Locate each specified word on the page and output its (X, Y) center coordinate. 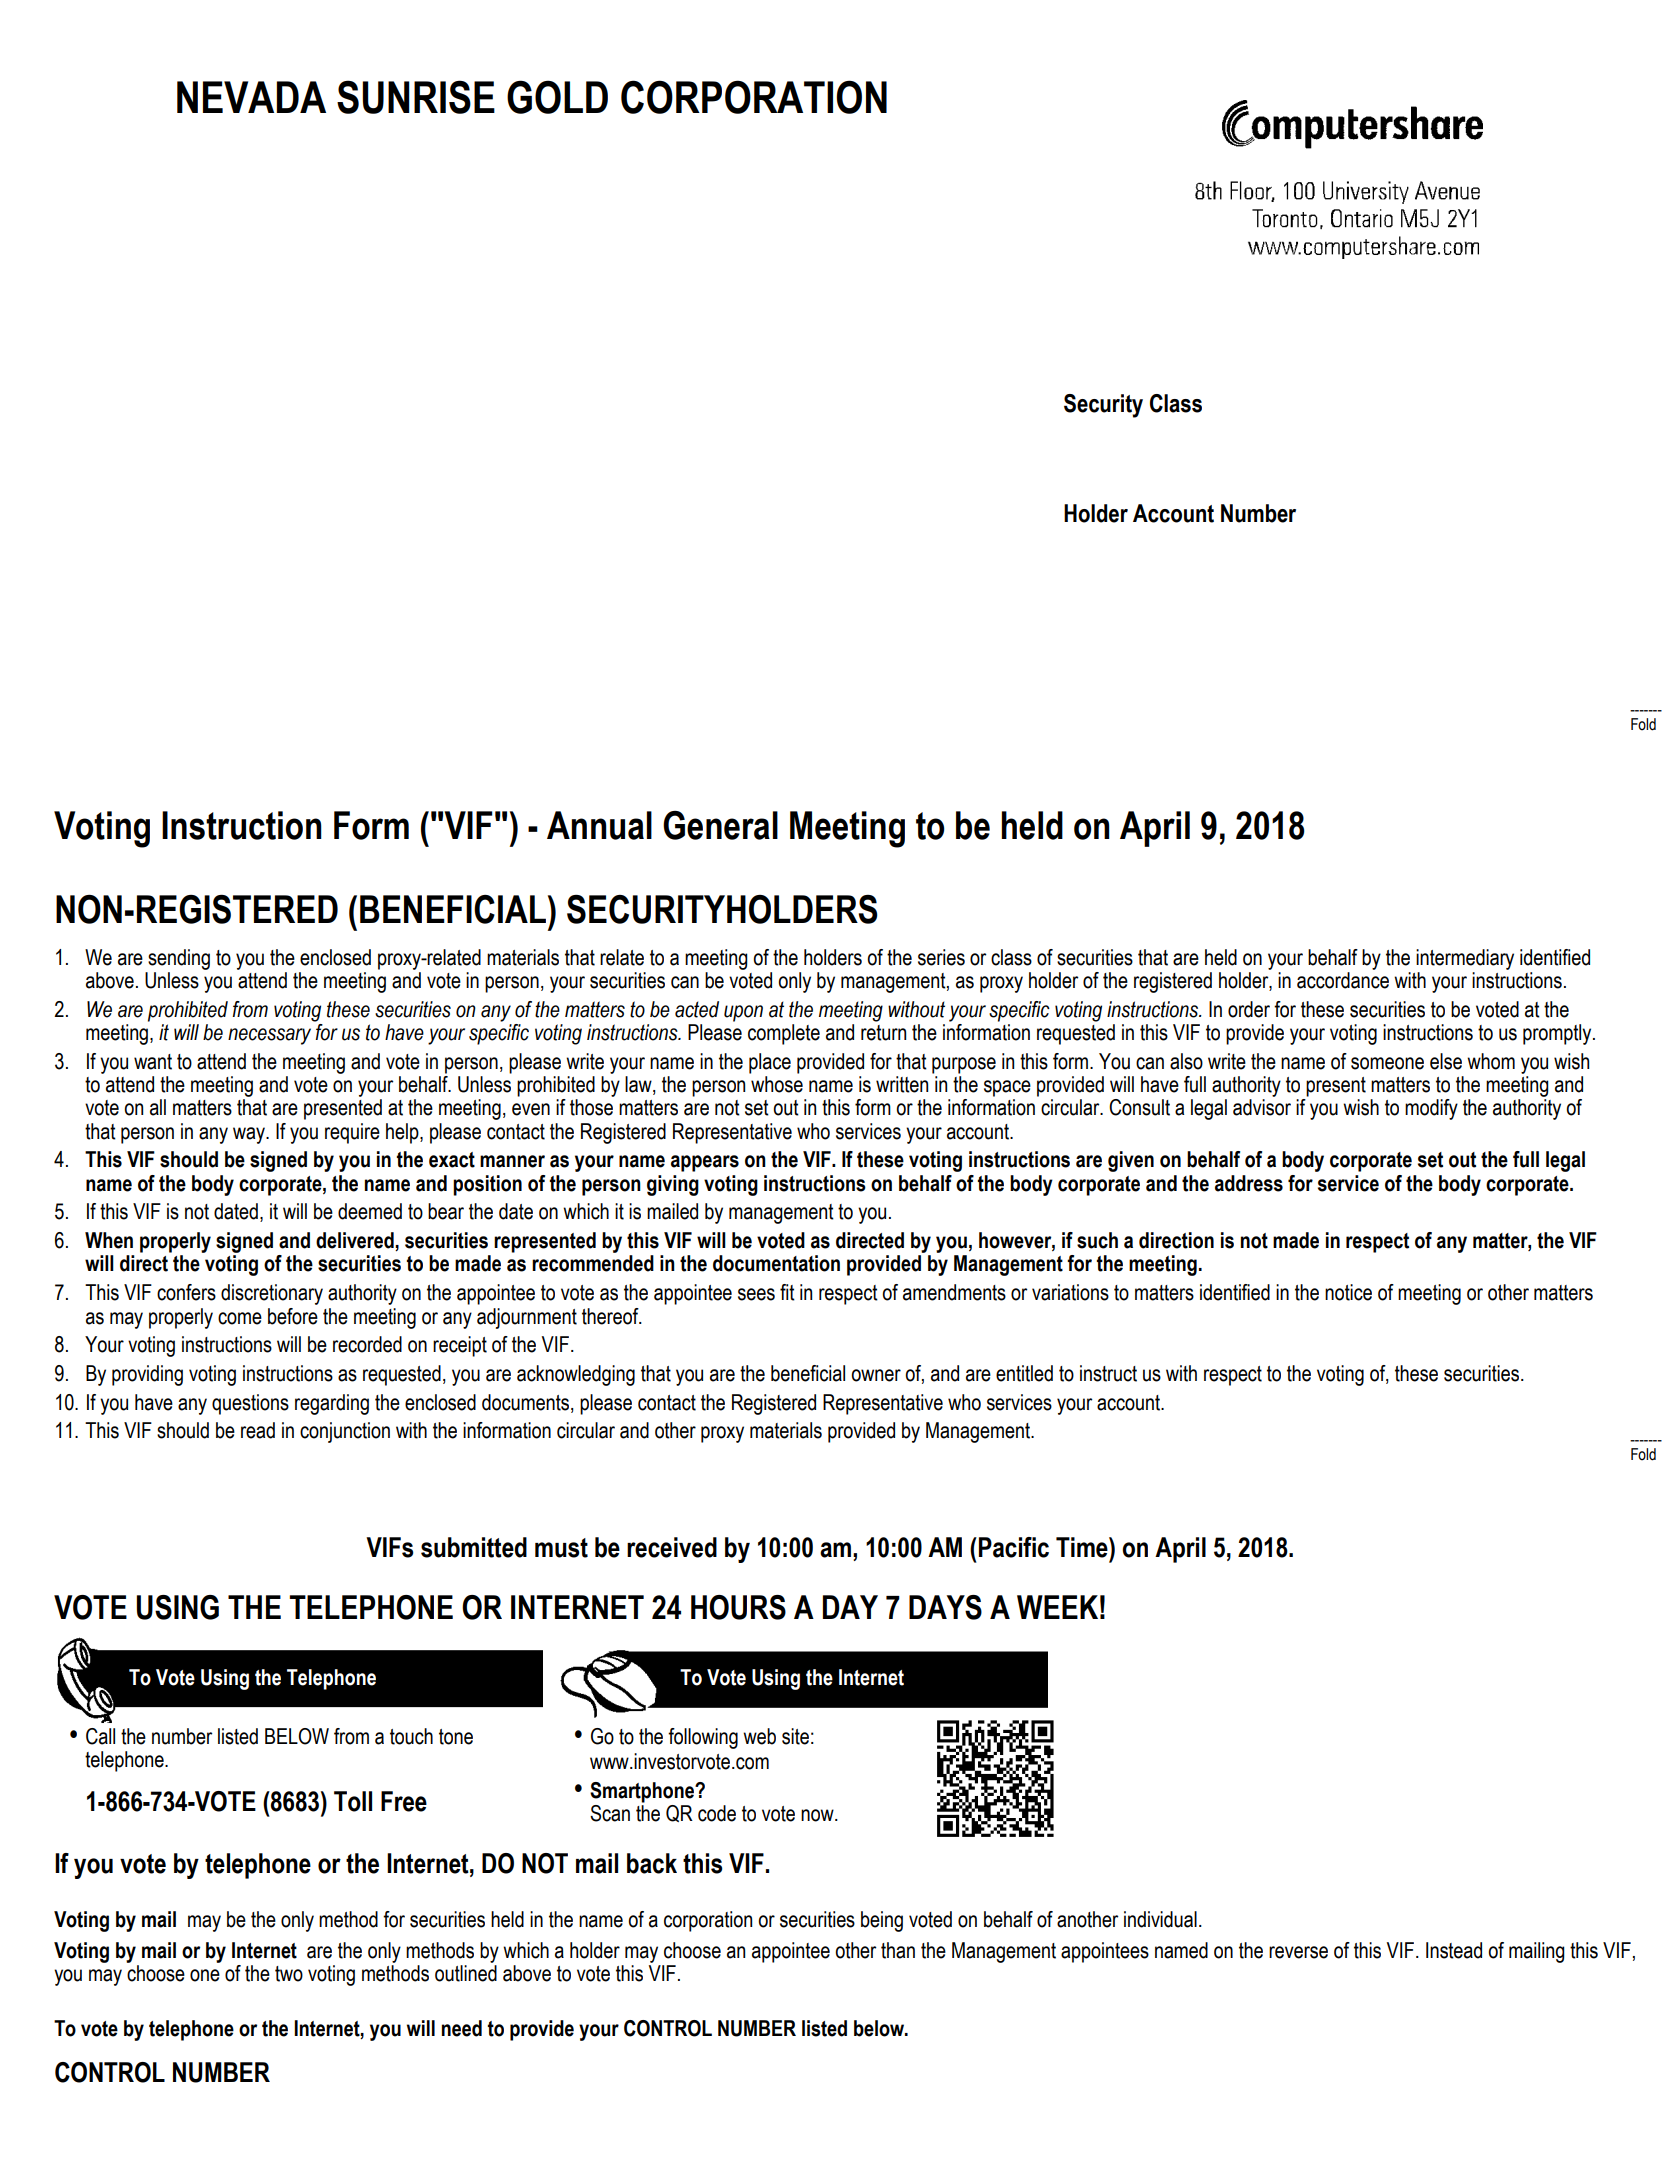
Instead (1454, 1950)
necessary (269, 1036)
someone (1387, 1063)
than (898, 1950)
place (770, 1063)
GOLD (557, 97)
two (289, 1974)
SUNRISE (416, 97)
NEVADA (251, 97)
